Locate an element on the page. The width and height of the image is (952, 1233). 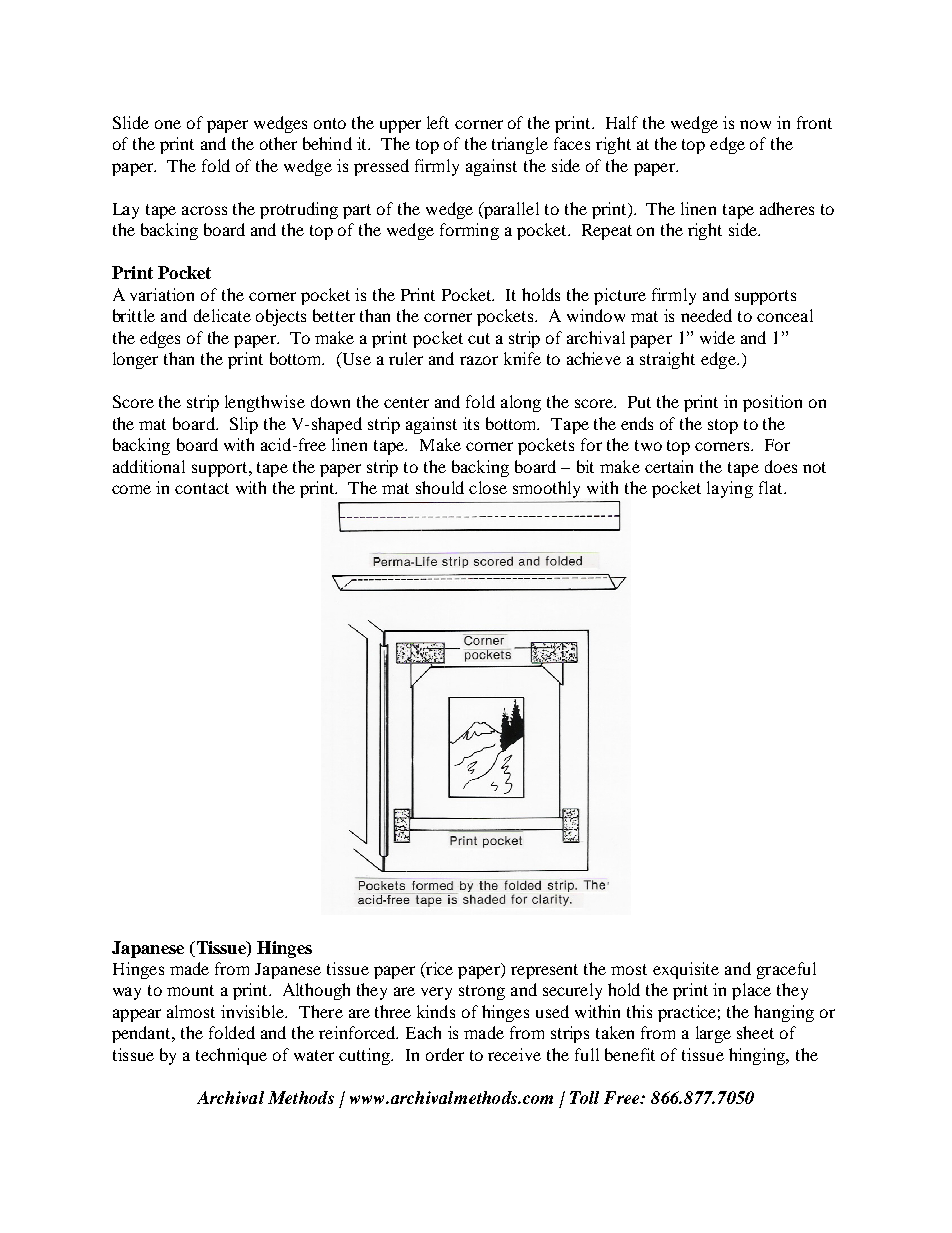
now is located at coordinates (755, 124).
